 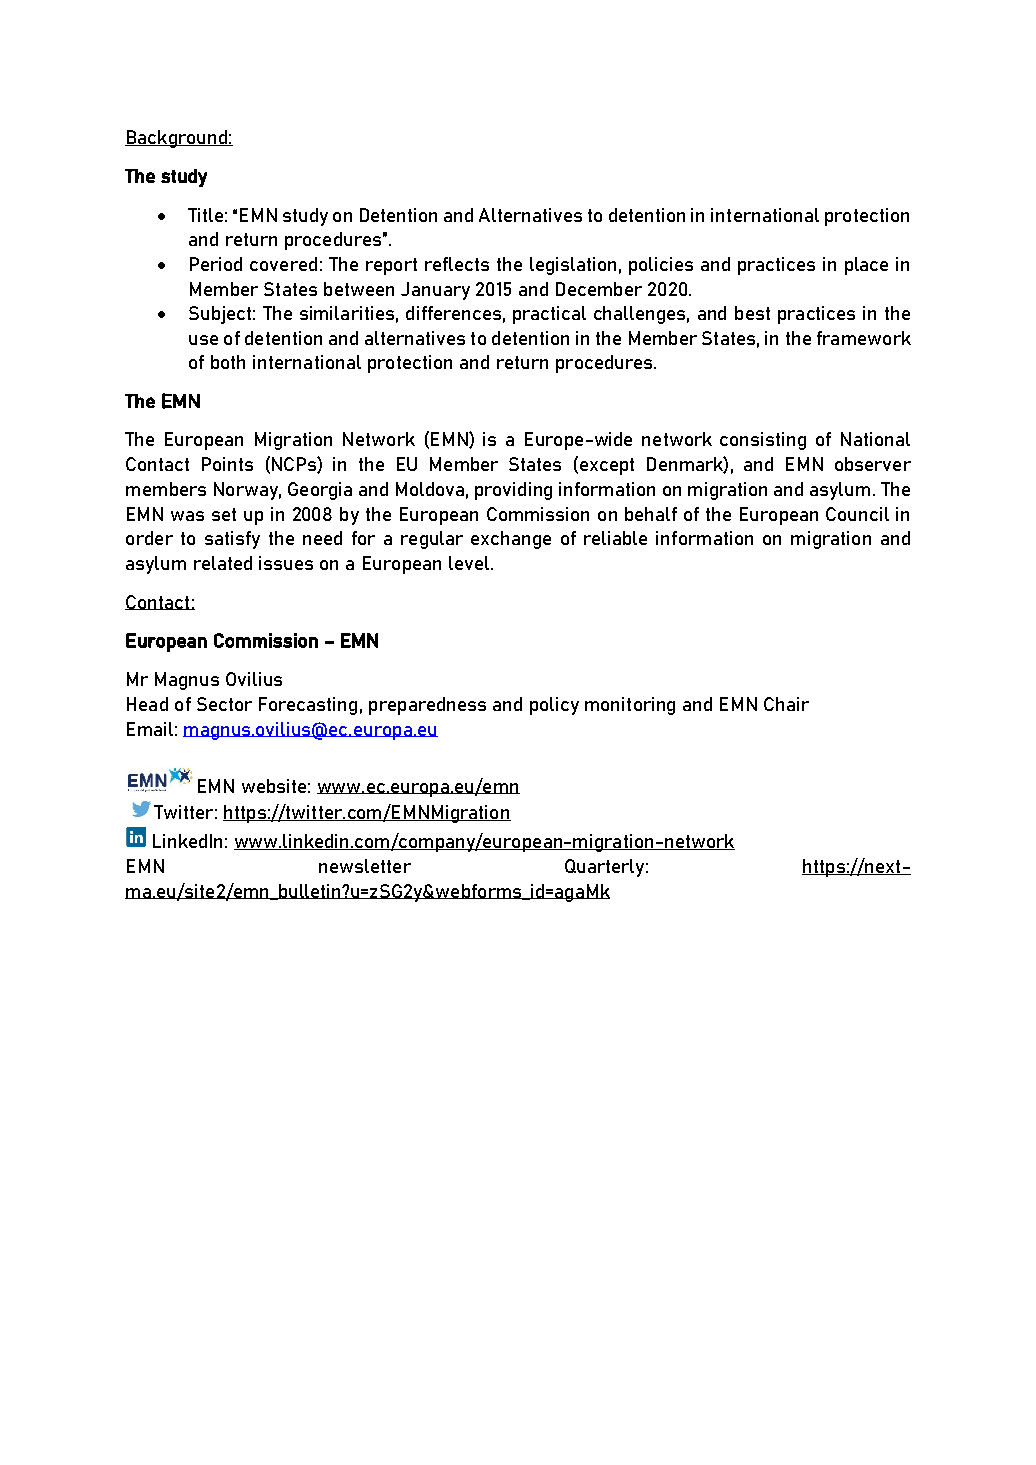 I want to click on place, so click(x=866, y=266).
